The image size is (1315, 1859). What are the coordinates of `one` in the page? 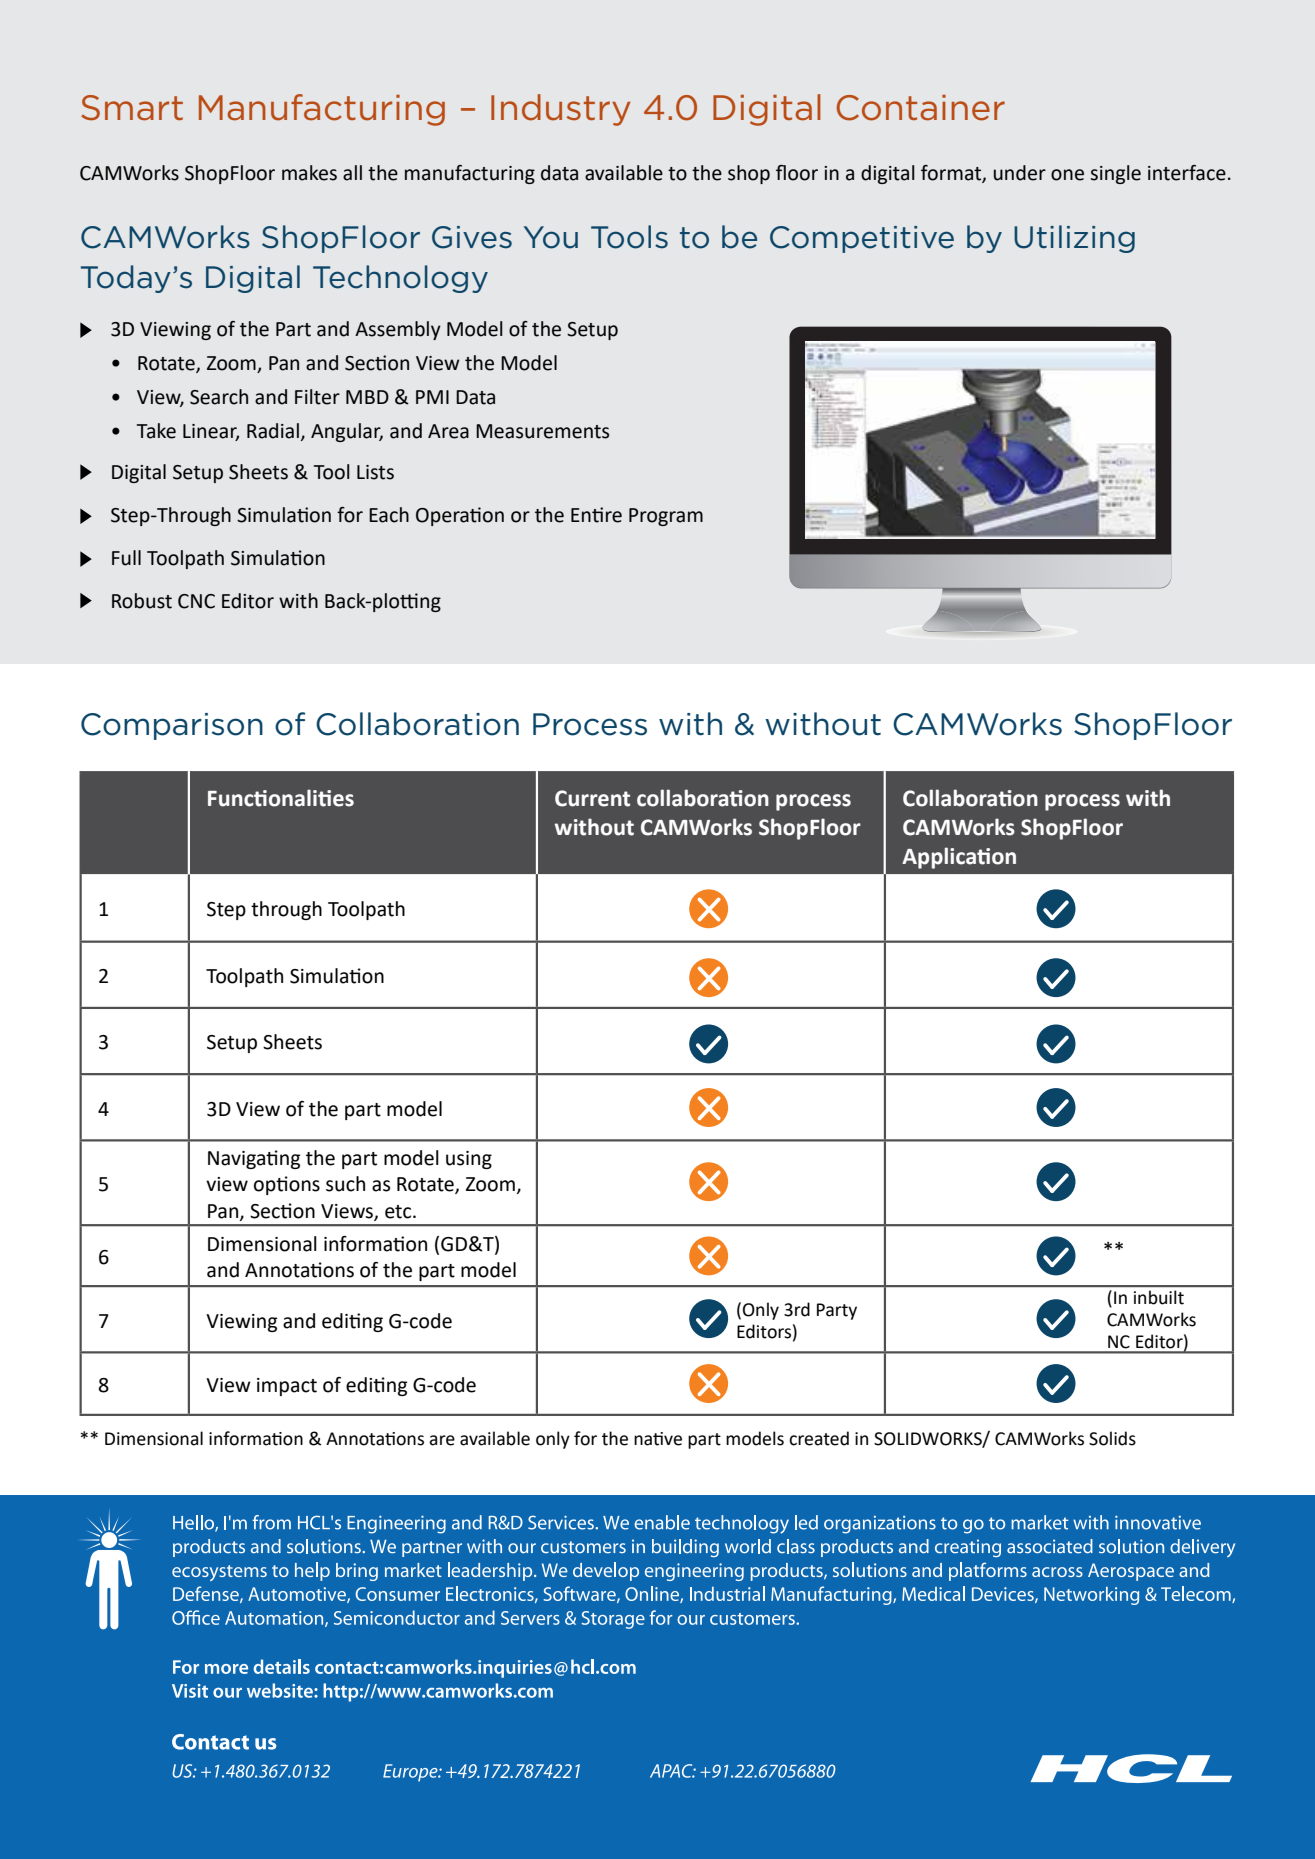 It's located at (1067, 175).
